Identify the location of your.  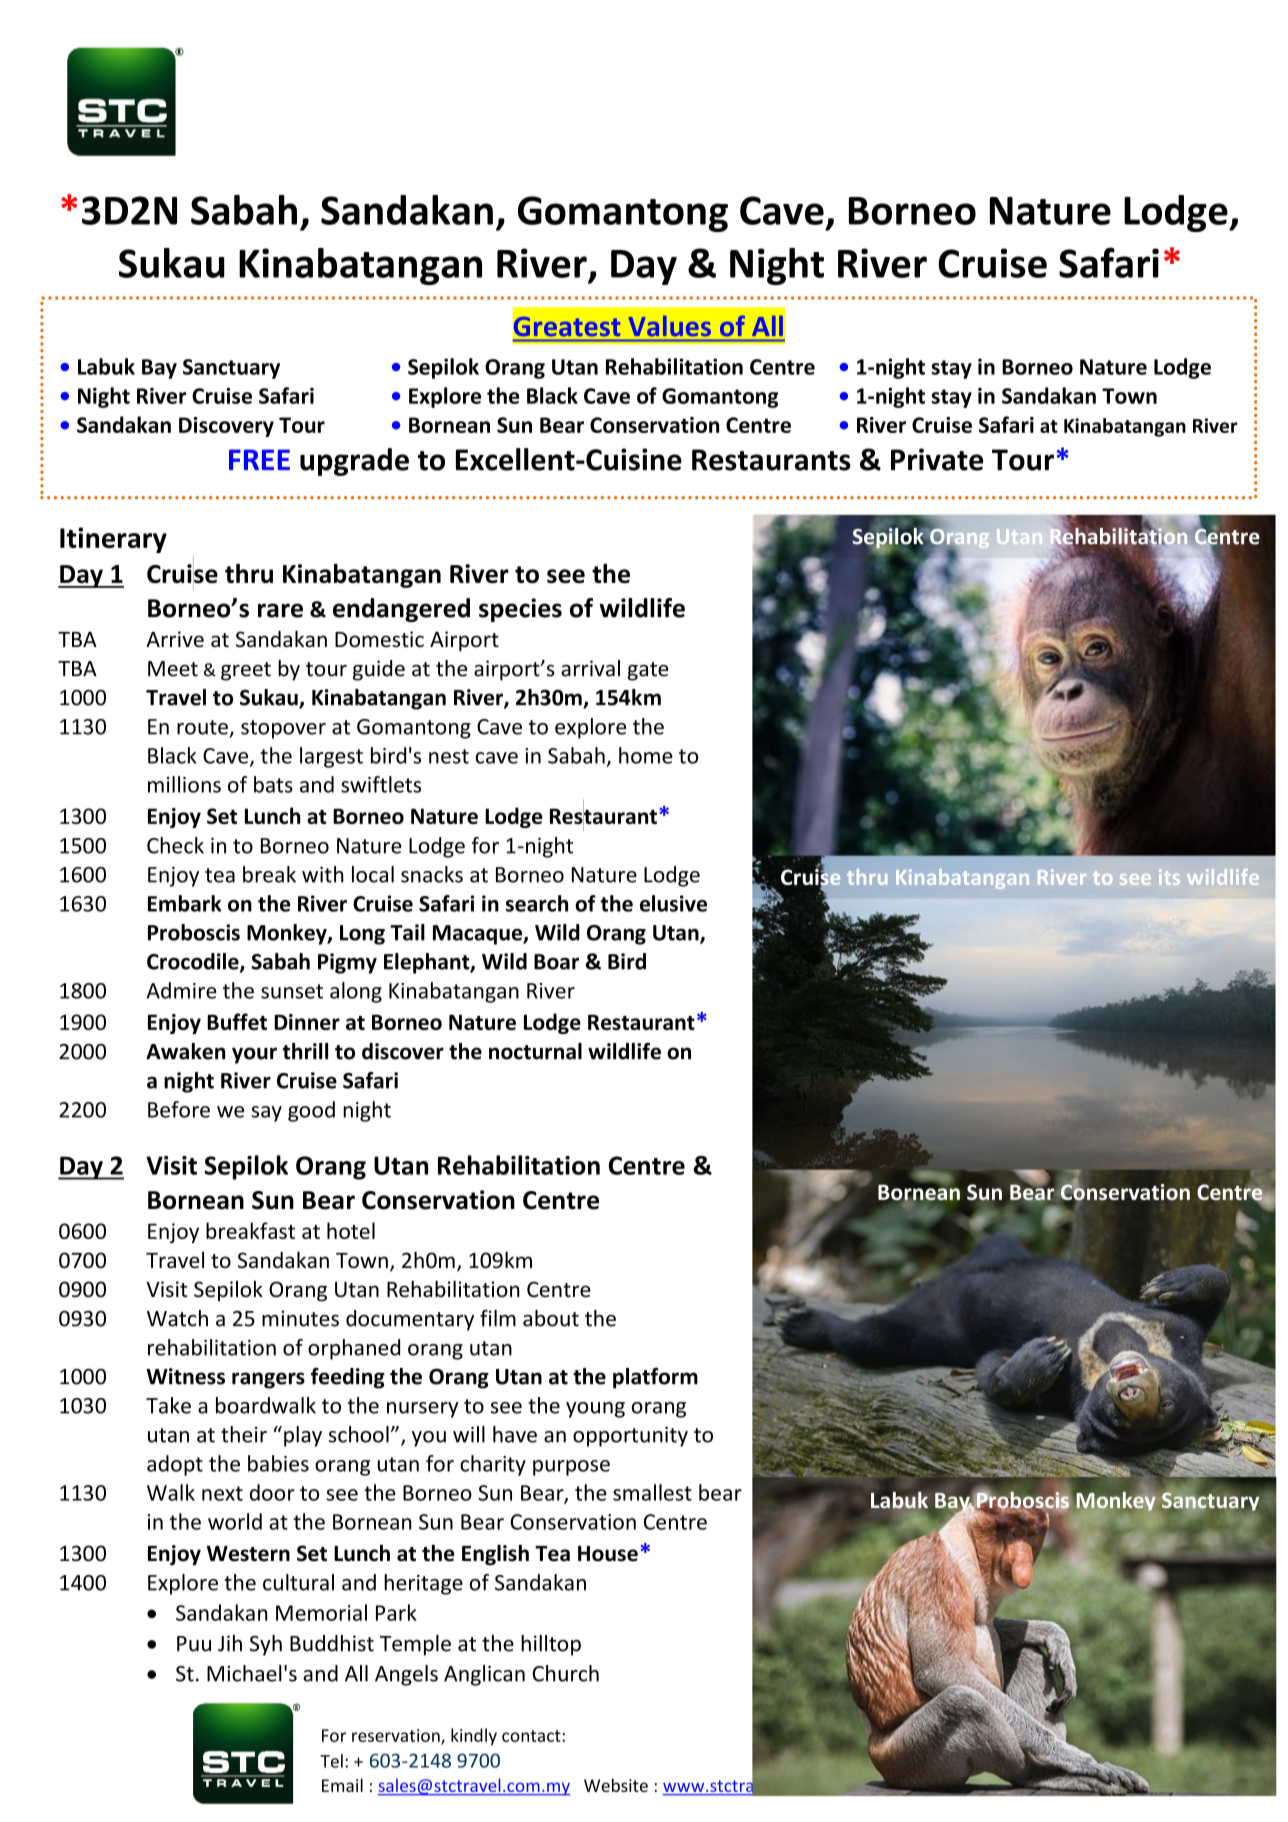
(254, 1055).
